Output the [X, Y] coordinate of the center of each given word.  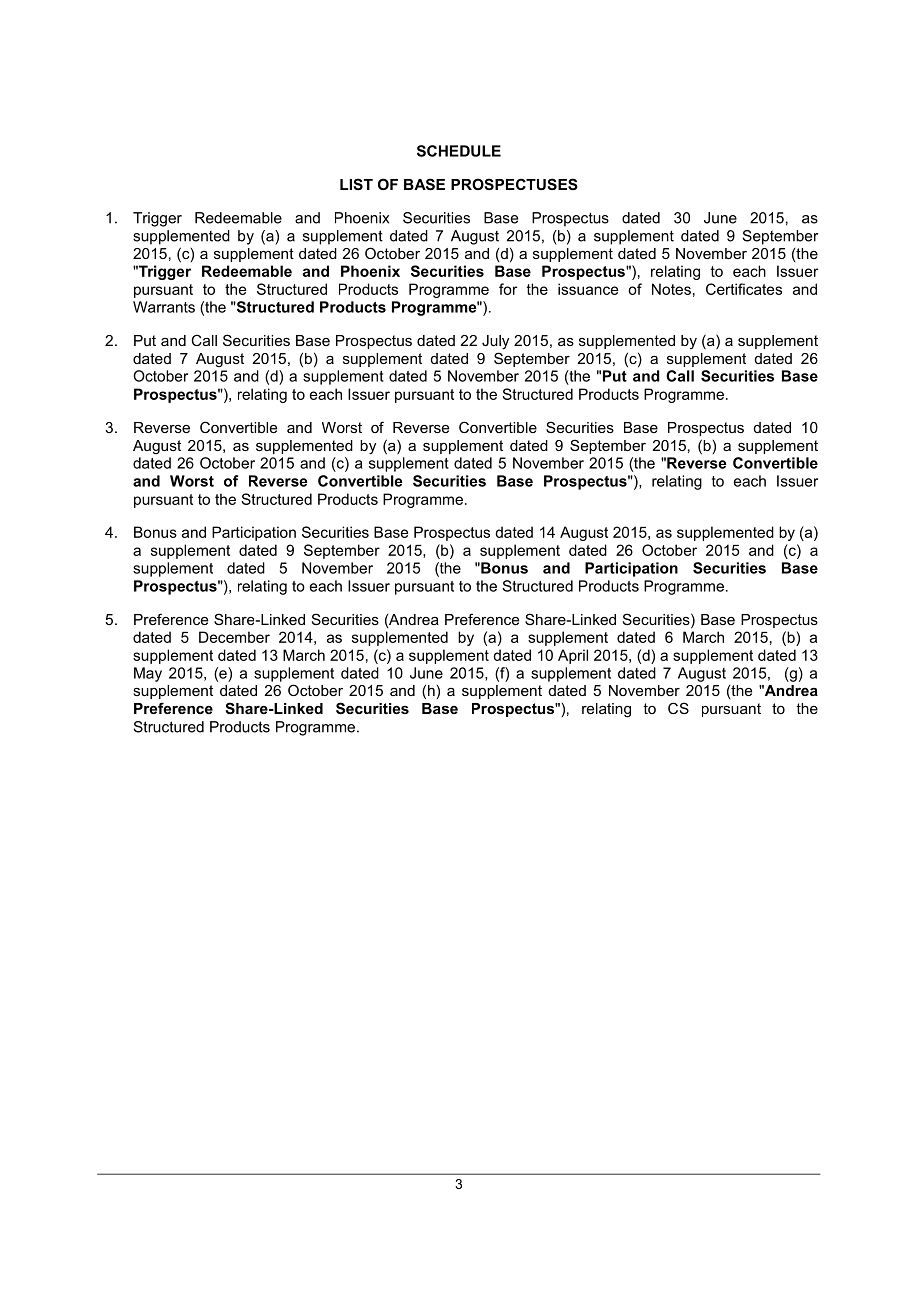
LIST [356, 184]
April [573, 656]
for [508, 289]
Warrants [164, 307]
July [495, 342]
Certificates [744, 289]
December [234, 637]
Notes [671, 289]
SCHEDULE [459, 151]
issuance [588, 289]
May [148, 674]
